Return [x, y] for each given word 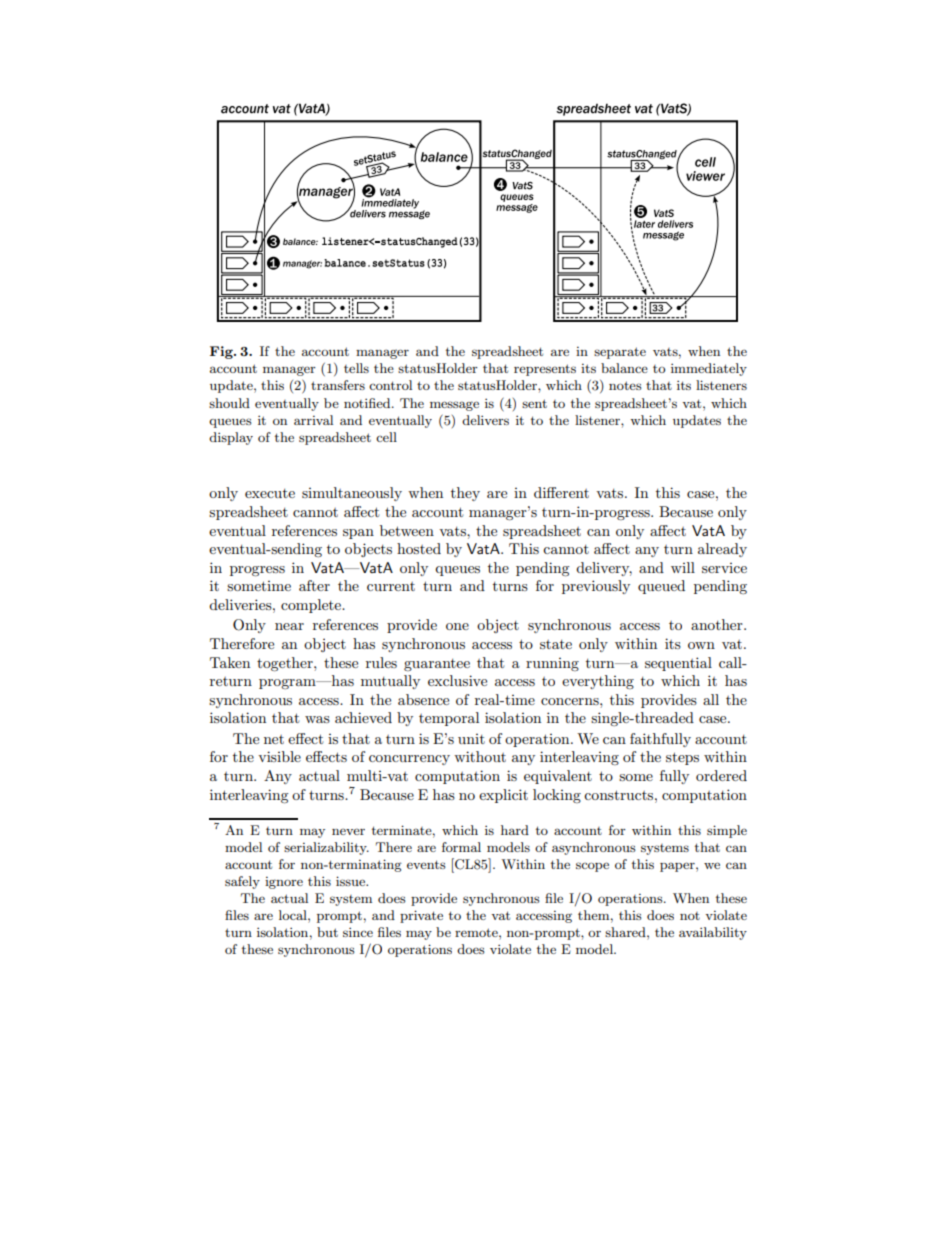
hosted [419, 548]
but [327, 932]
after [314, 585]
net [274, 739]
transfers [338, 385]
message [454, 406]
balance [624, 368]
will [683, 567]
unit [471, 739]
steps [682, 758]
